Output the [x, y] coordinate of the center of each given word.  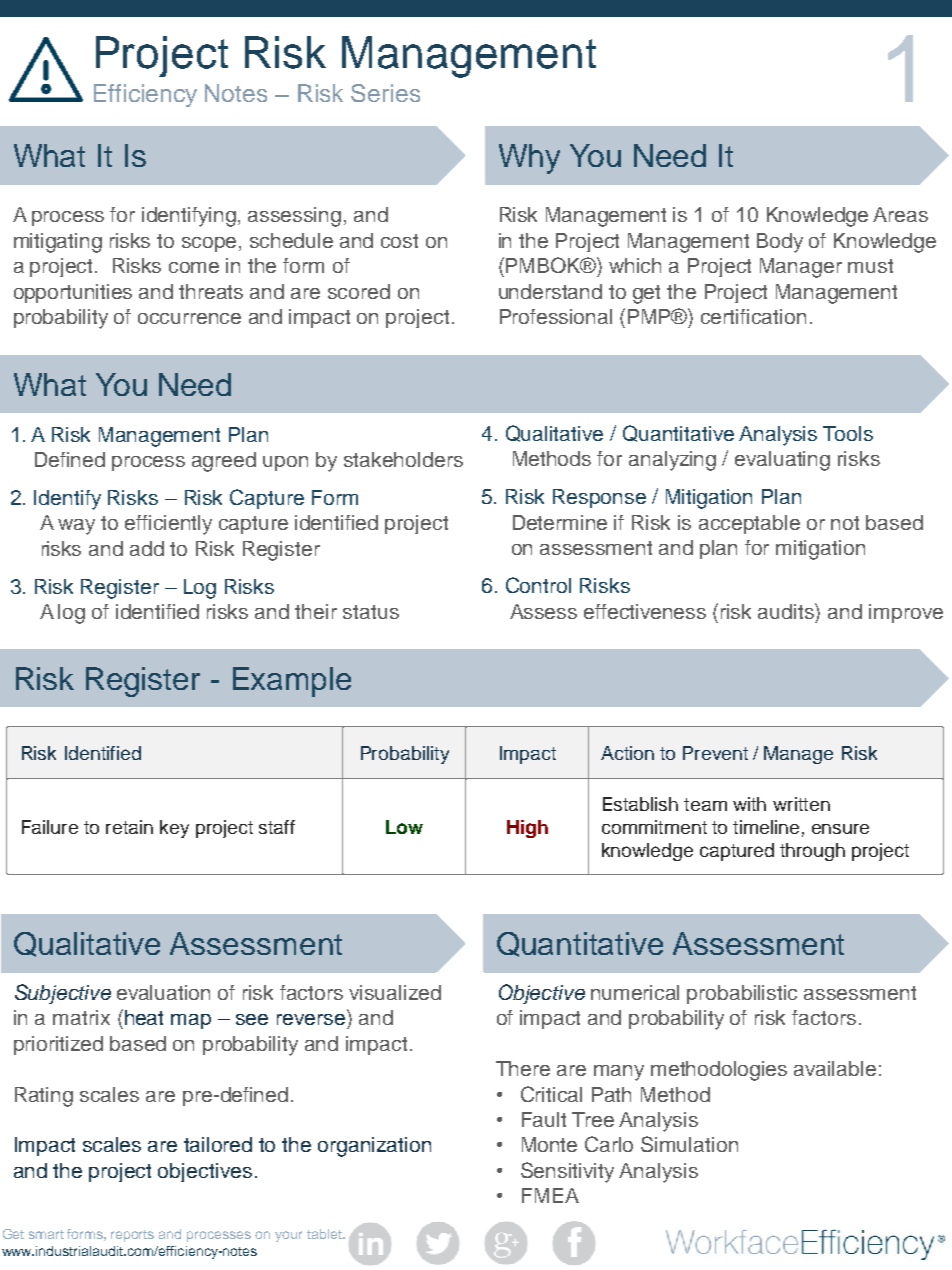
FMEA [550, 1195]
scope [211, 244]
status [371, 612]
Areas [900, 214]
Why [529, 159]
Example [292, 682]
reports [132, 1236]
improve [906, 613]
